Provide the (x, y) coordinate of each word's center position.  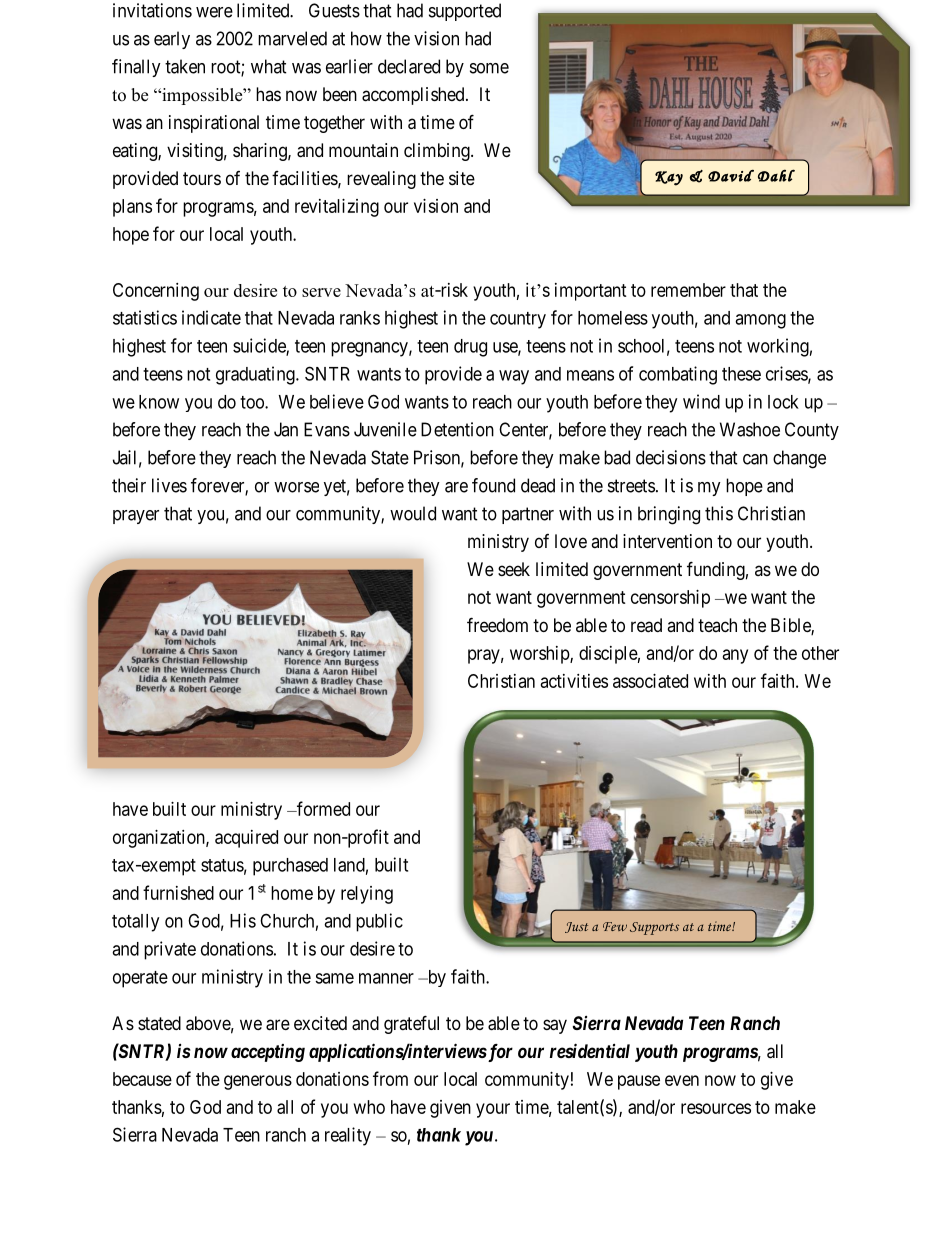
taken (185, 66)
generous (258, 1082)
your (493, 1110)
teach (717, 625)
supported (465, 12)
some (489, 68)
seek (514, 569)
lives (169, 485)
